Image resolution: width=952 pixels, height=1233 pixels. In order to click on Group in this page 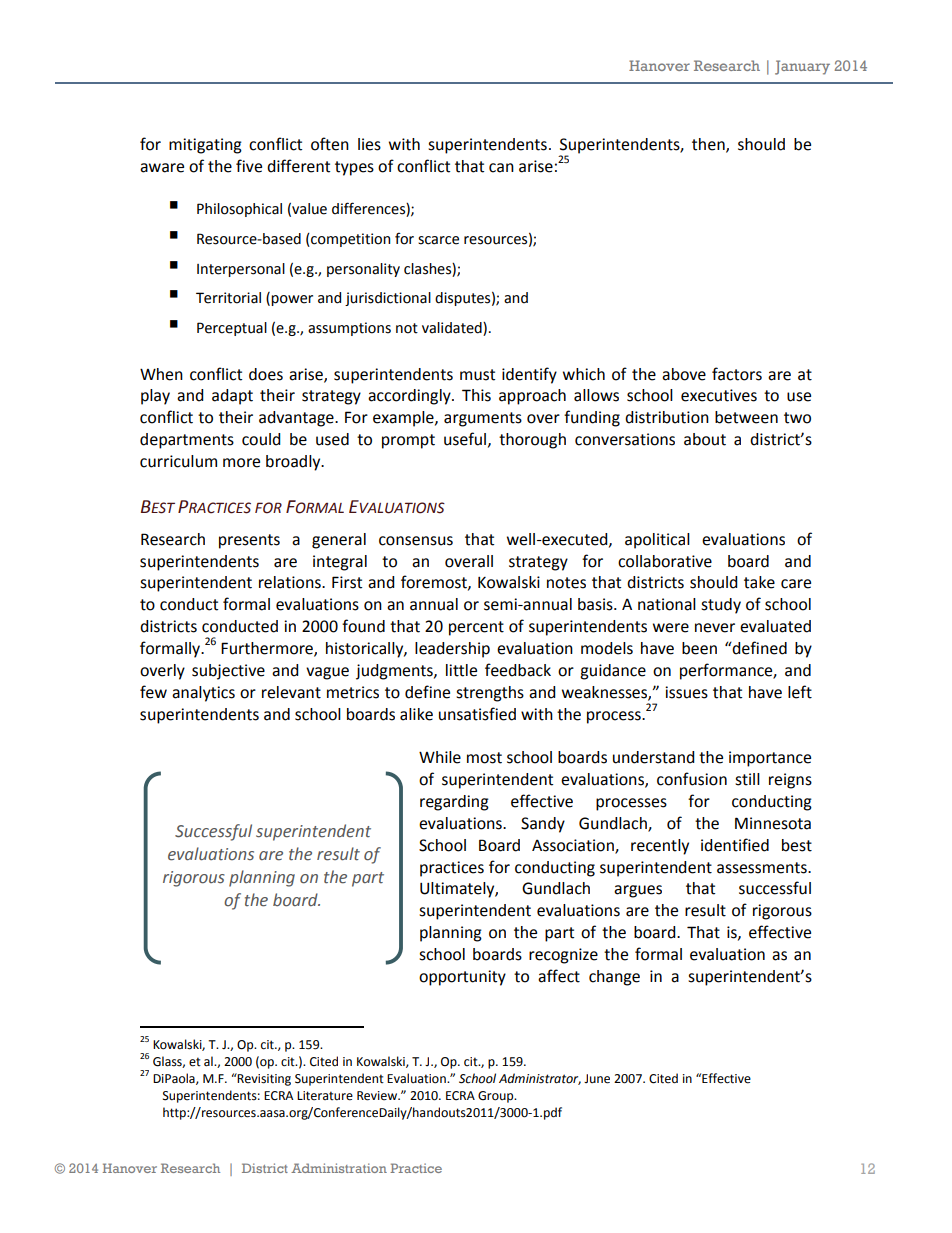, I will do `click(497, 1097)`.
